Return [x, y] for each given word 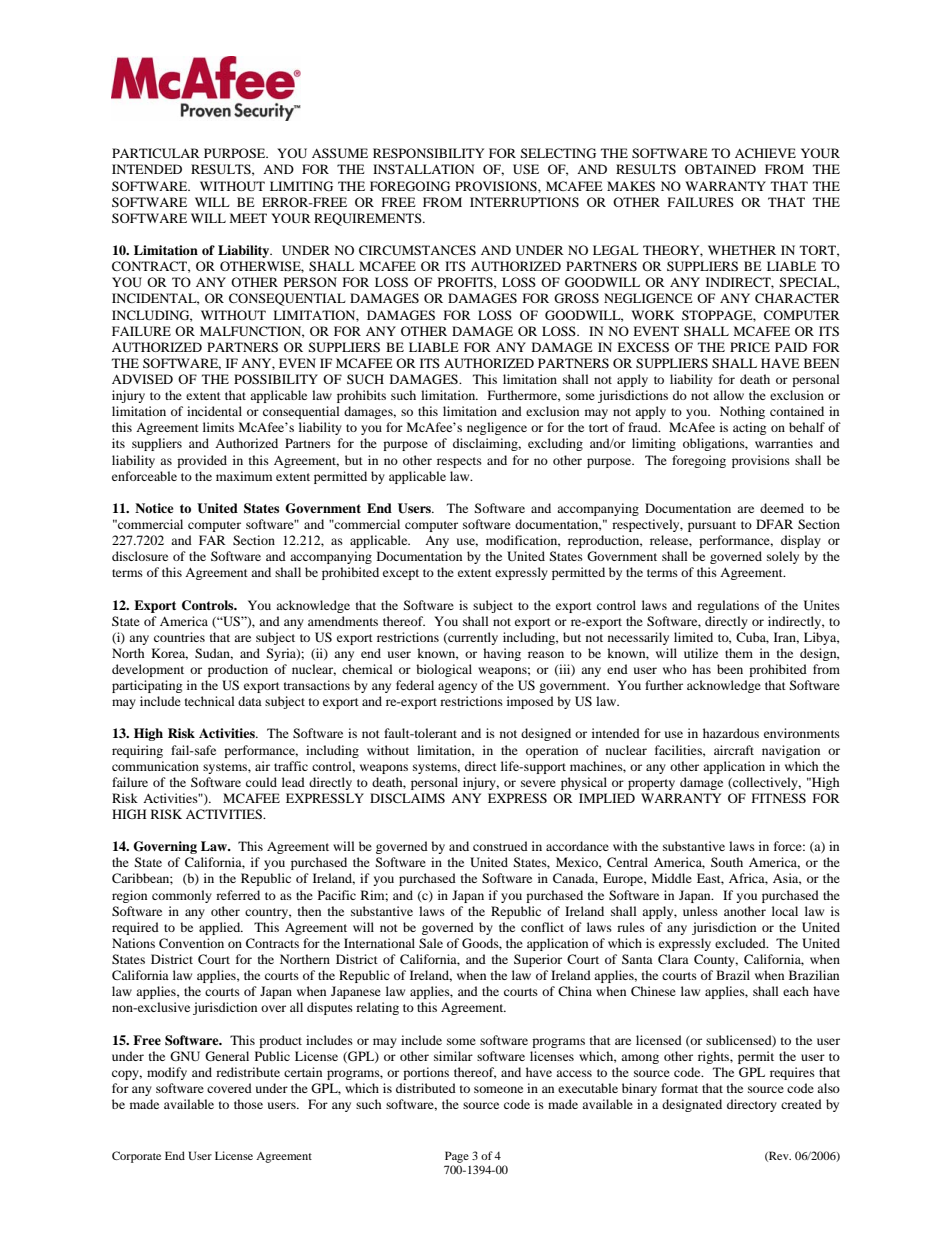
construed [500, 846]
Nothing [742, 412]
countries [179, 637]
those [248, 1104]
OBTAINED [720, 169]
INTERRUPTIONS [524, 202]
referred [238, 895]
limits [218, 427]
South [727, 862]
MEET [248, 218]
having [502, 654]
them [739, 653]
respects [459, 462]
